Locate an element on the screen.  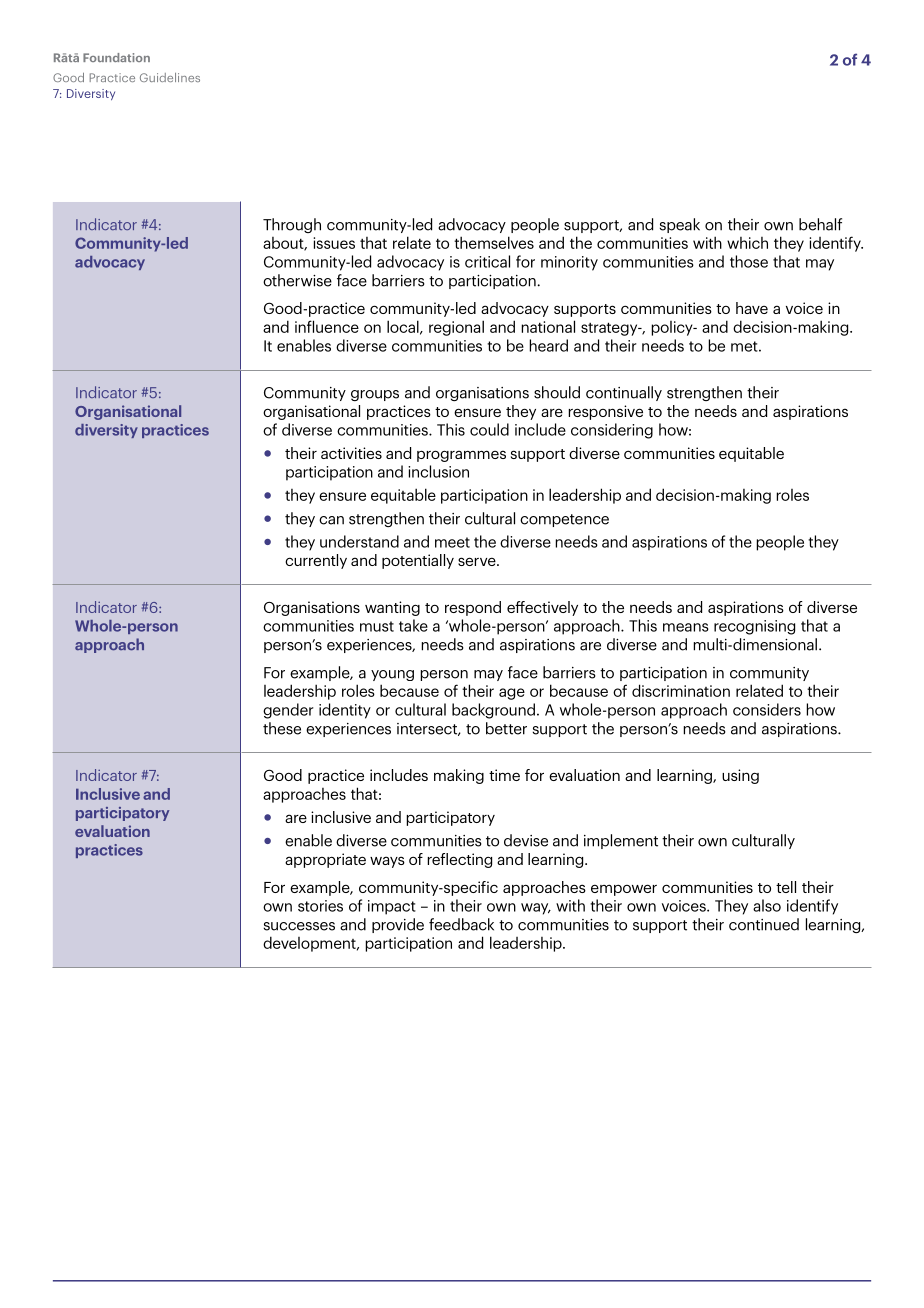
feedback is located at coordinates (461, 924).
